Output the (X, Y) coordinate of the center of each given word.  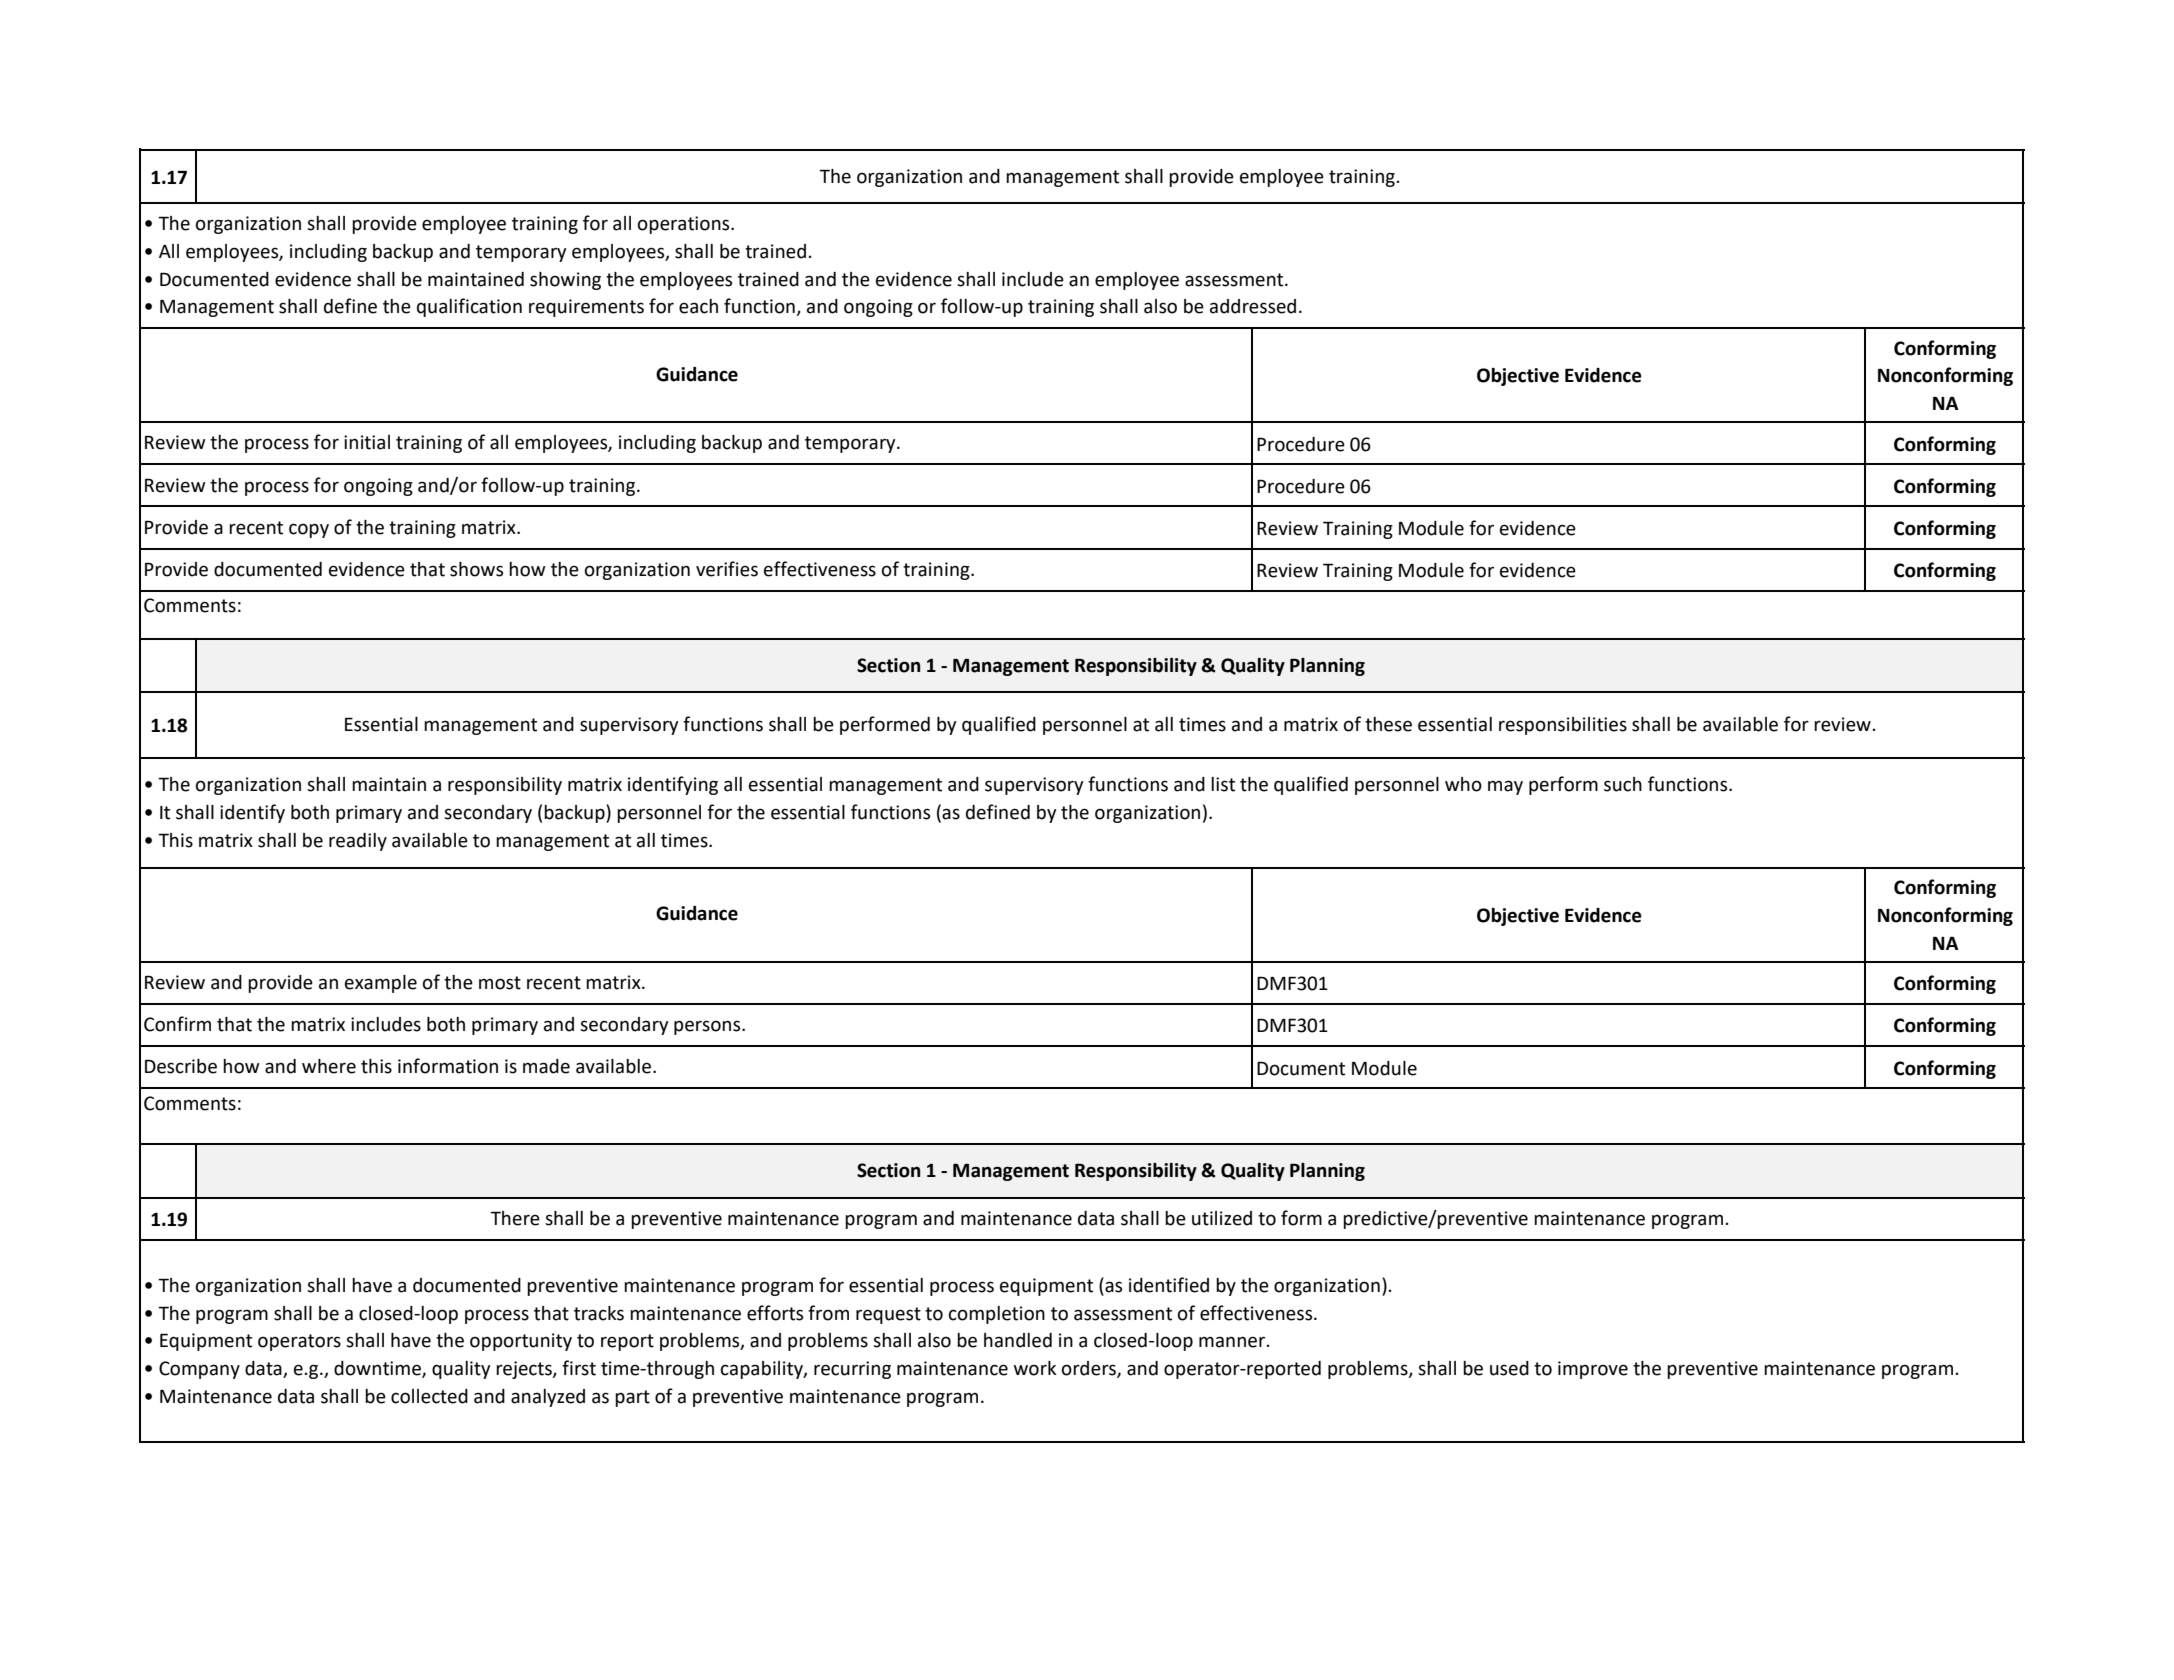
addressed (1253, 306)
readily (358, 842)
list (1223, 784)
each (698, 306)
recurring (852, 1370)
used (1509, 1368)
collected (429, 1396)
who (1463, 784)
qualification (469, 307)
